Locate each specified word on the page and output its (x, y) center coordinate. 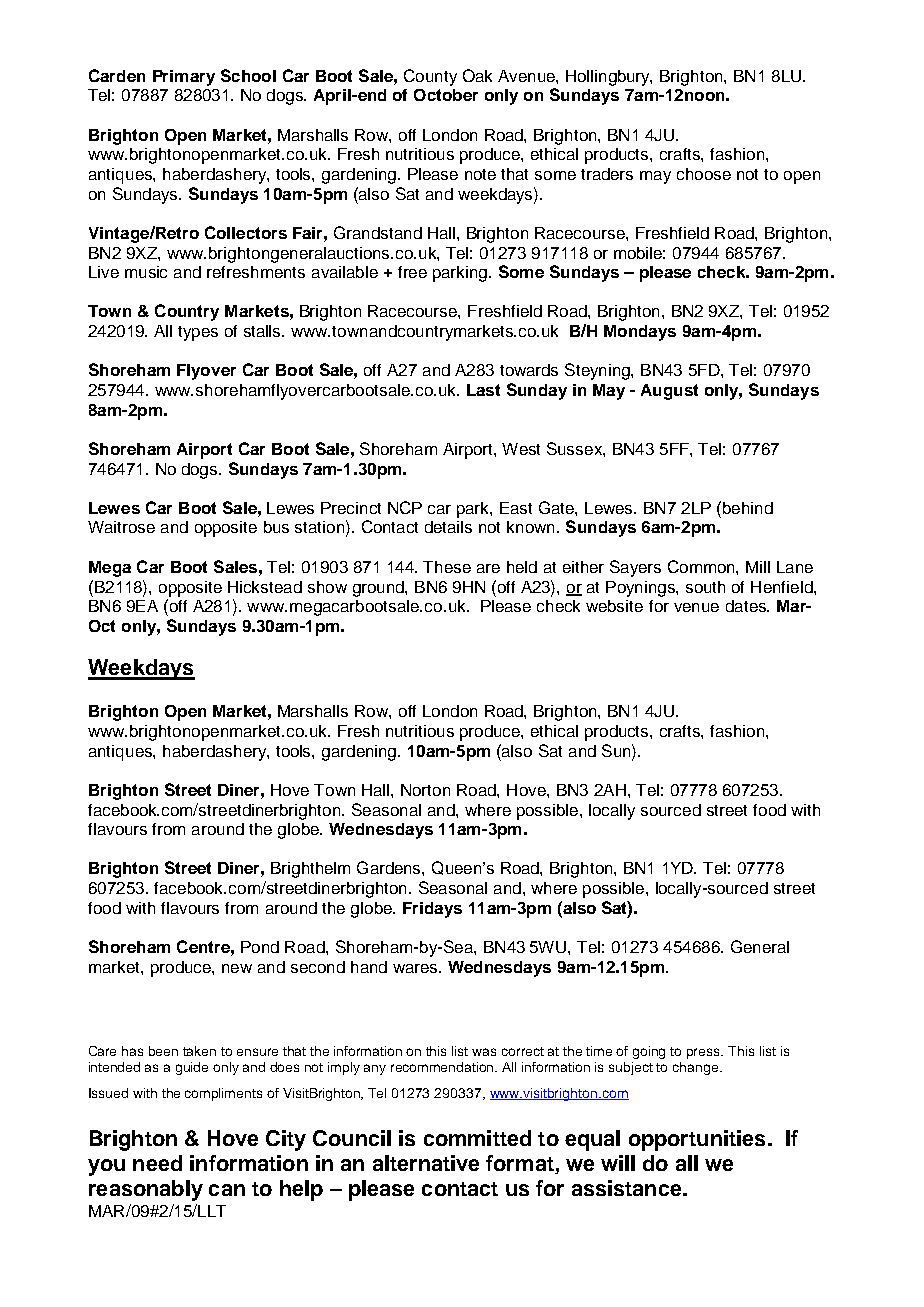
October (446, 95)
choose (704, 174)
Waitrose (121, 527)
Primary (184, 78)
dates (747, 606)
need (157, 1163)
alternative (426, 1163)
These (447, 567)
